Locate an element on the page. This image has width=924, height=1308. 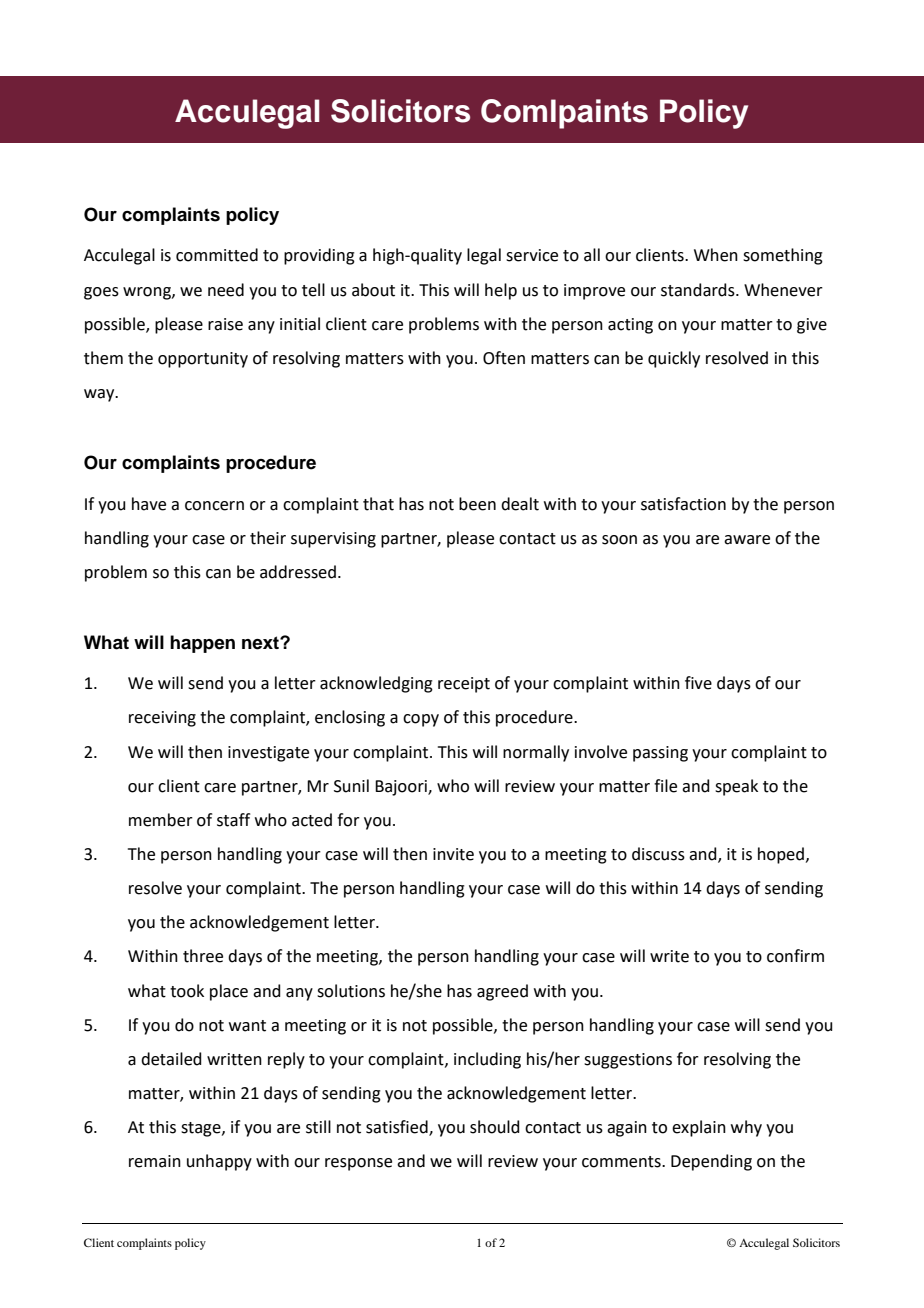
help is located at coordinates (501, 291).
